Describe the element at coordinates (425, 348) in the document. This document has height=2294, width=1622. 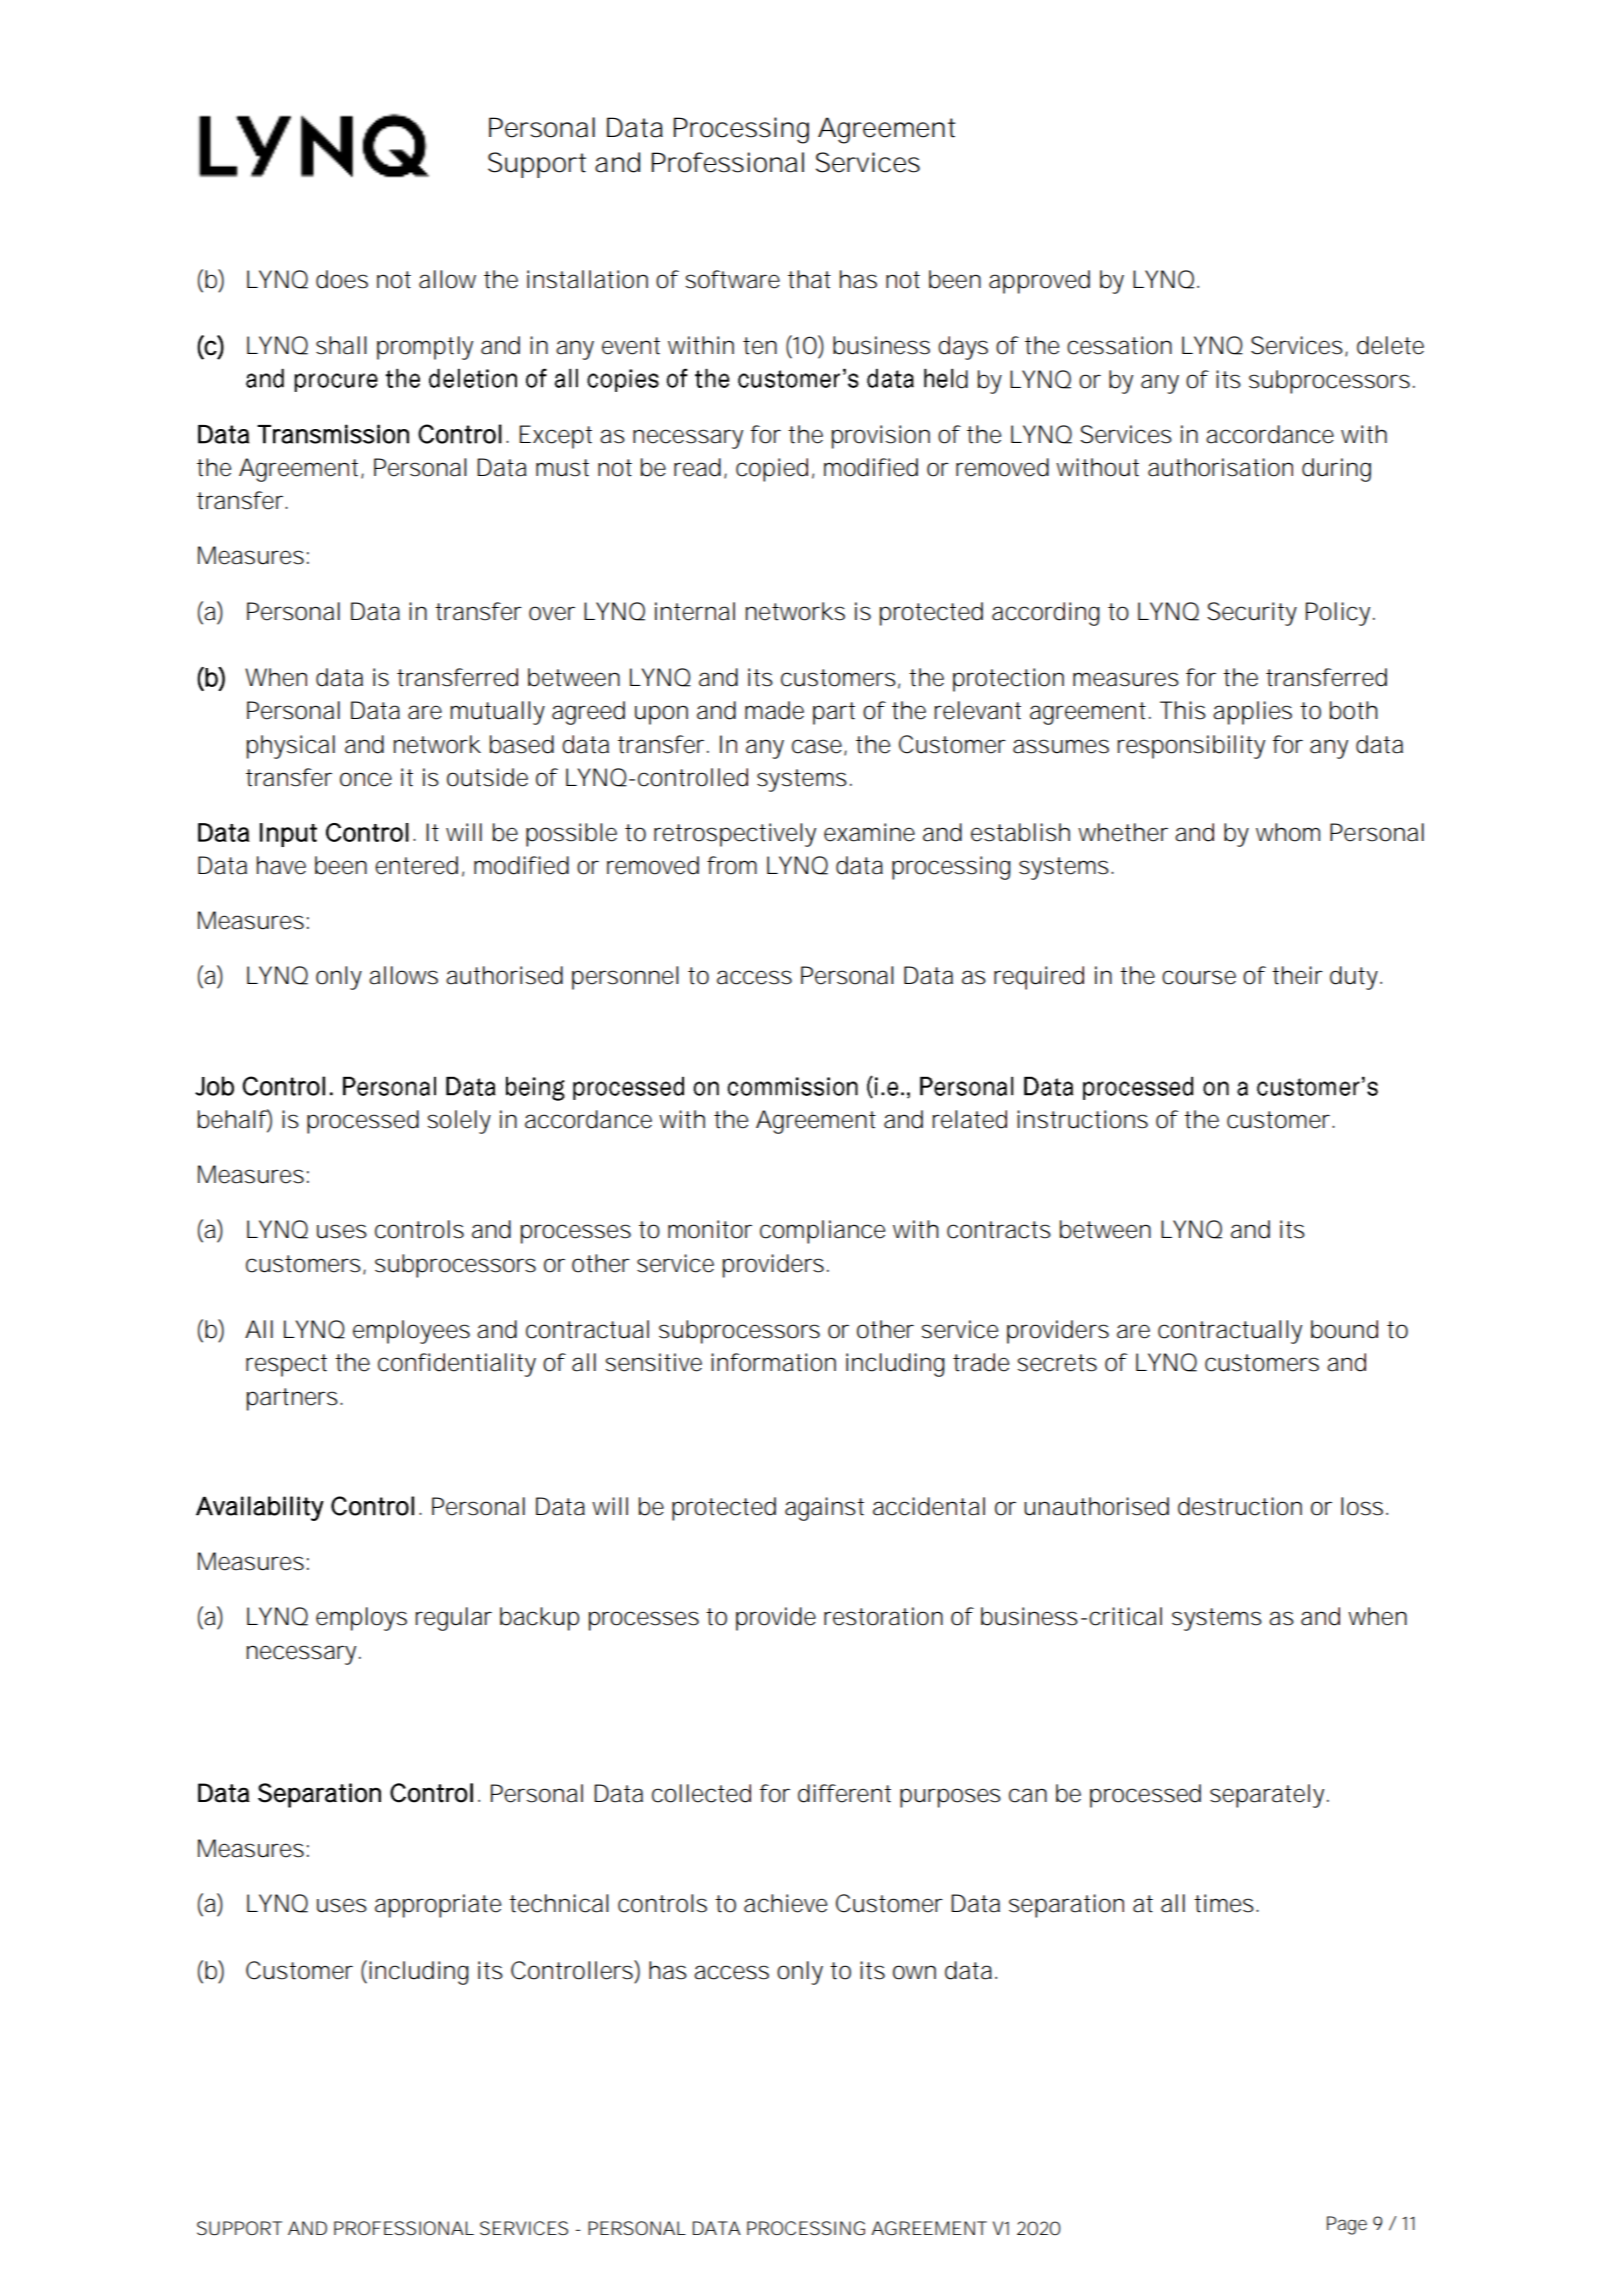
I see `promptly` at that location.
